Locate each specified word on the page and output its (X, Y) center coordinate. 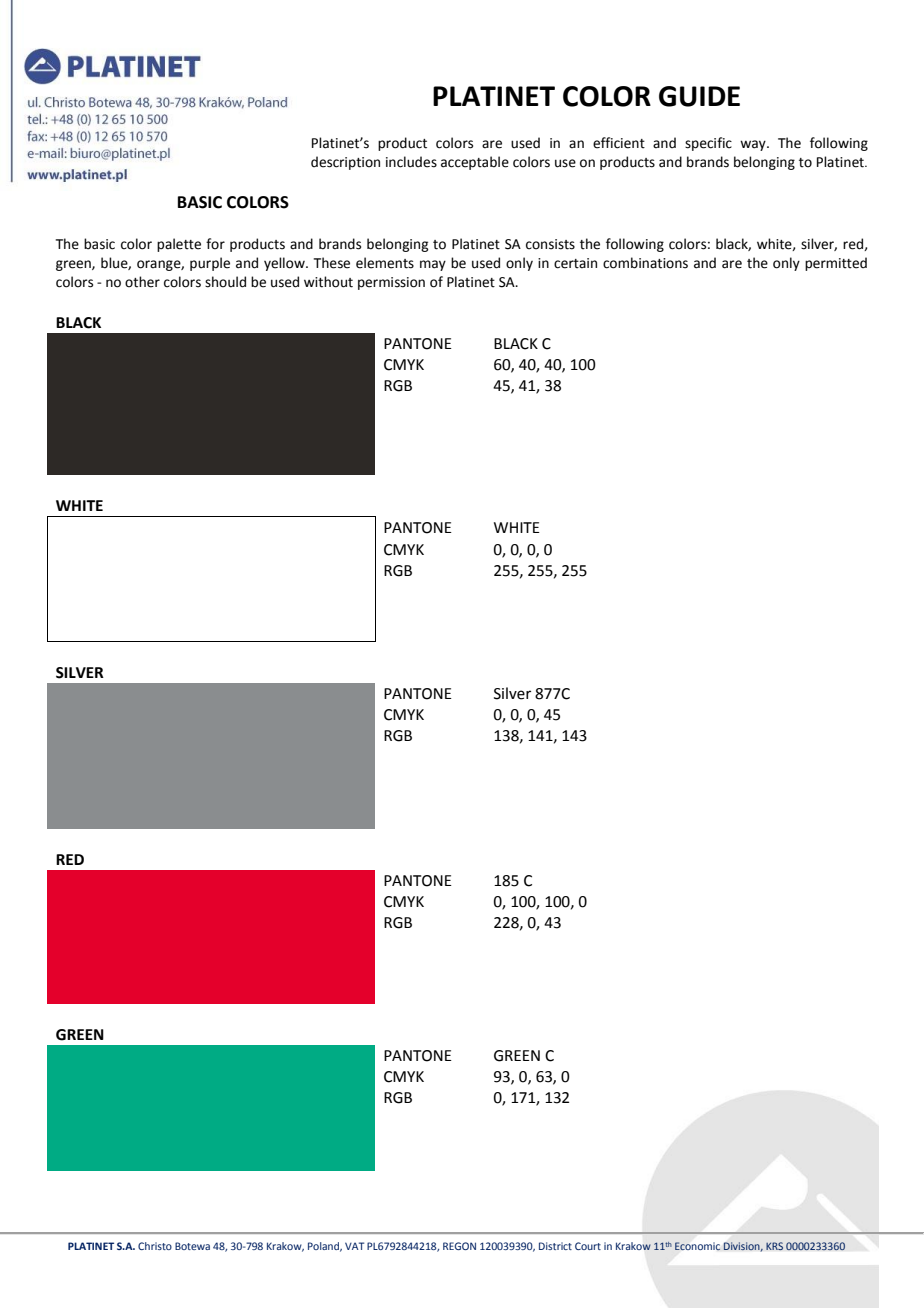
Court (588, 1246)
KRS (774, 1246)
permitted (836, 264)
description (345, 163)
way (754, 145)
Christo (155, 1246)
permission (391, 283)
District (555, 1246)
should (225, 282)
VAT (354, 1246)
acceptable (475, 163)
